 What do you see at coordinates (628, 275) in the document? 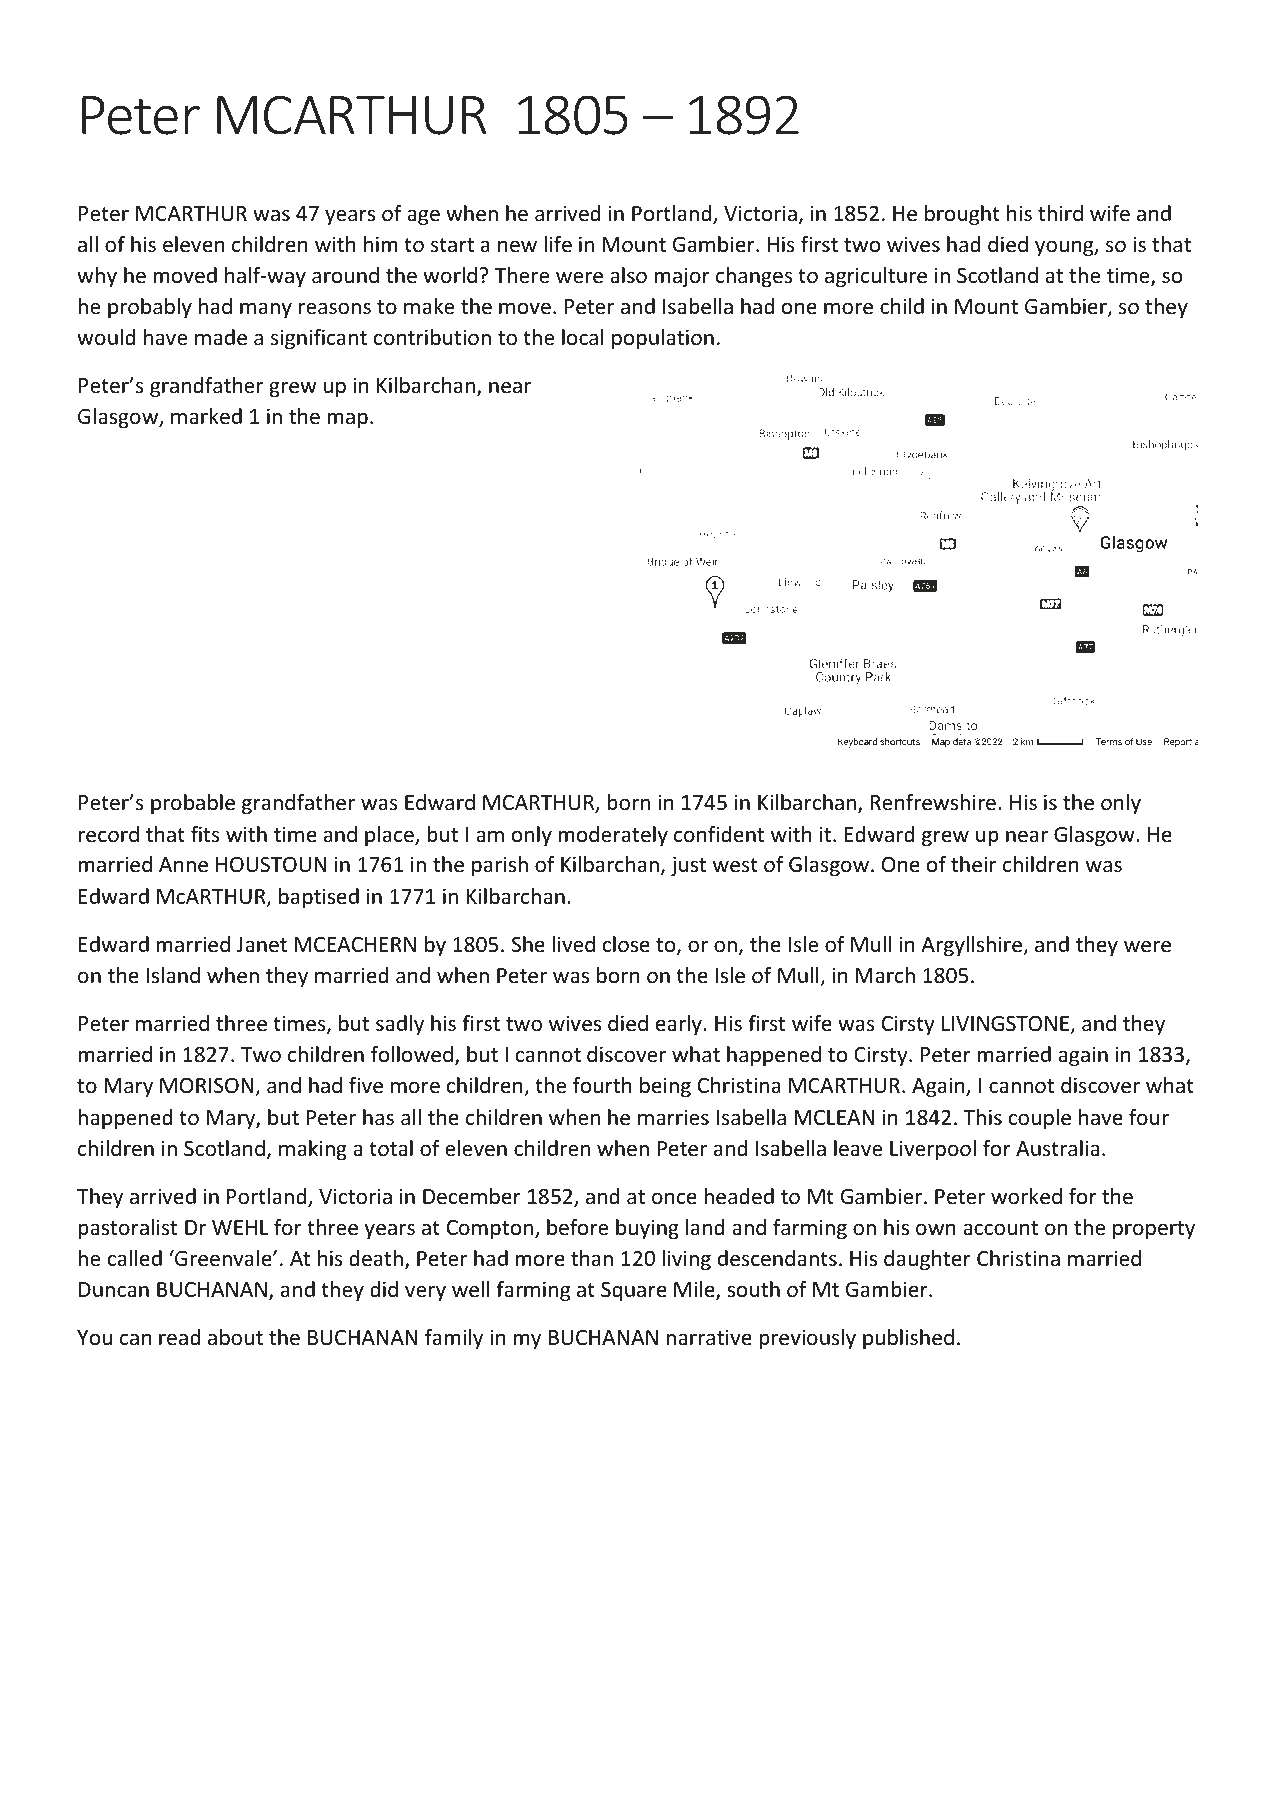
I see `also` at bounding box center [628, 275].
